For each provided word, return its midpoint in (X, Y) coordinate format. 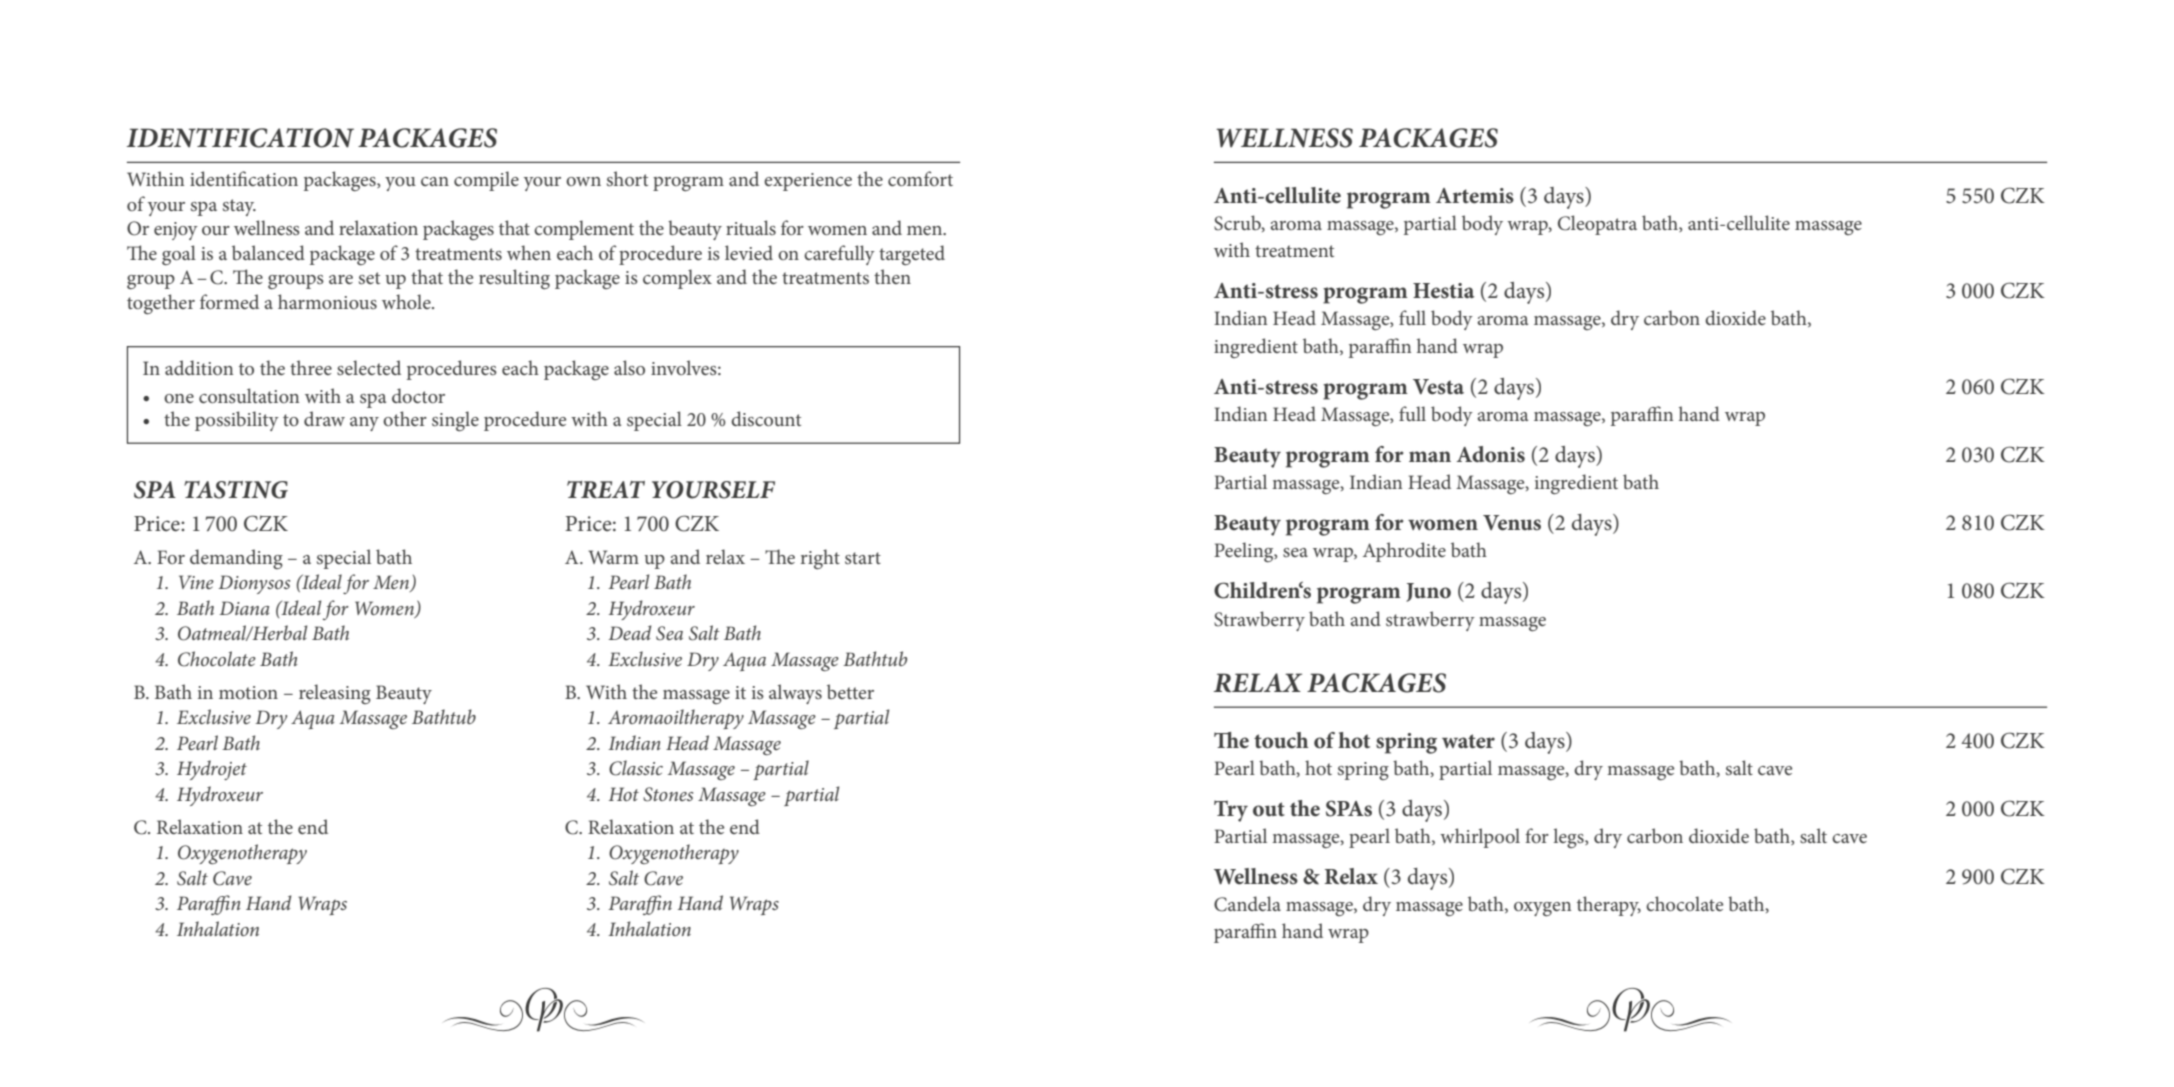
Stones (668, 794)
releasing (335, 694)
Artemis (1475, 196)
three (311, 367)
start (863, 558)
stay (239, 207)
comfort (920, 178)
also (629, 367)
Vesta (1438, 387)
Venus (1512, 523)
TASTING (236, 490)
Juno (1428, 592)
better (850, 691)
